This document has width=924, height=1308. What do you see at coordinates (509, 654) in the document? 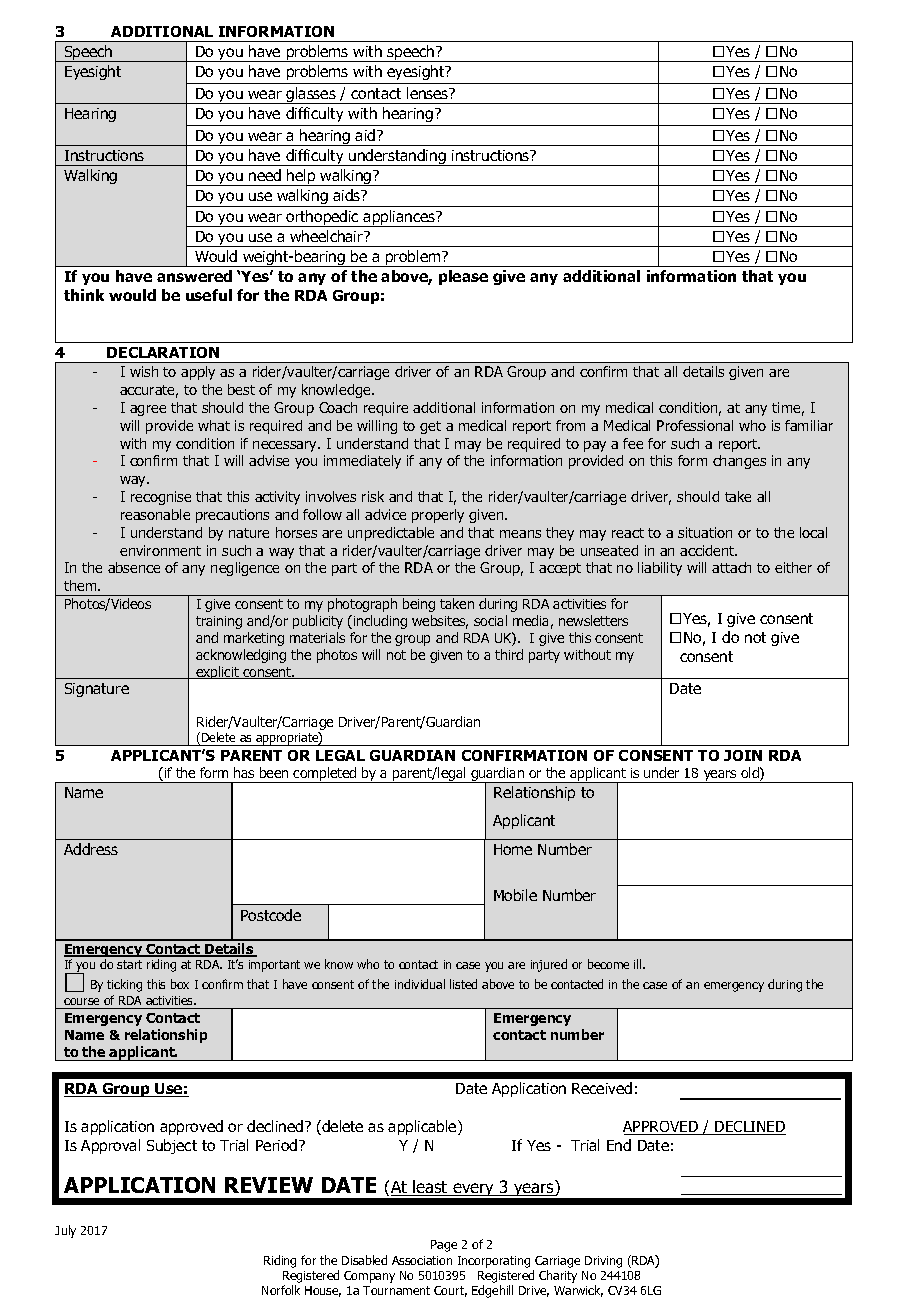
I see `third` at bounding box center [509, 654].
